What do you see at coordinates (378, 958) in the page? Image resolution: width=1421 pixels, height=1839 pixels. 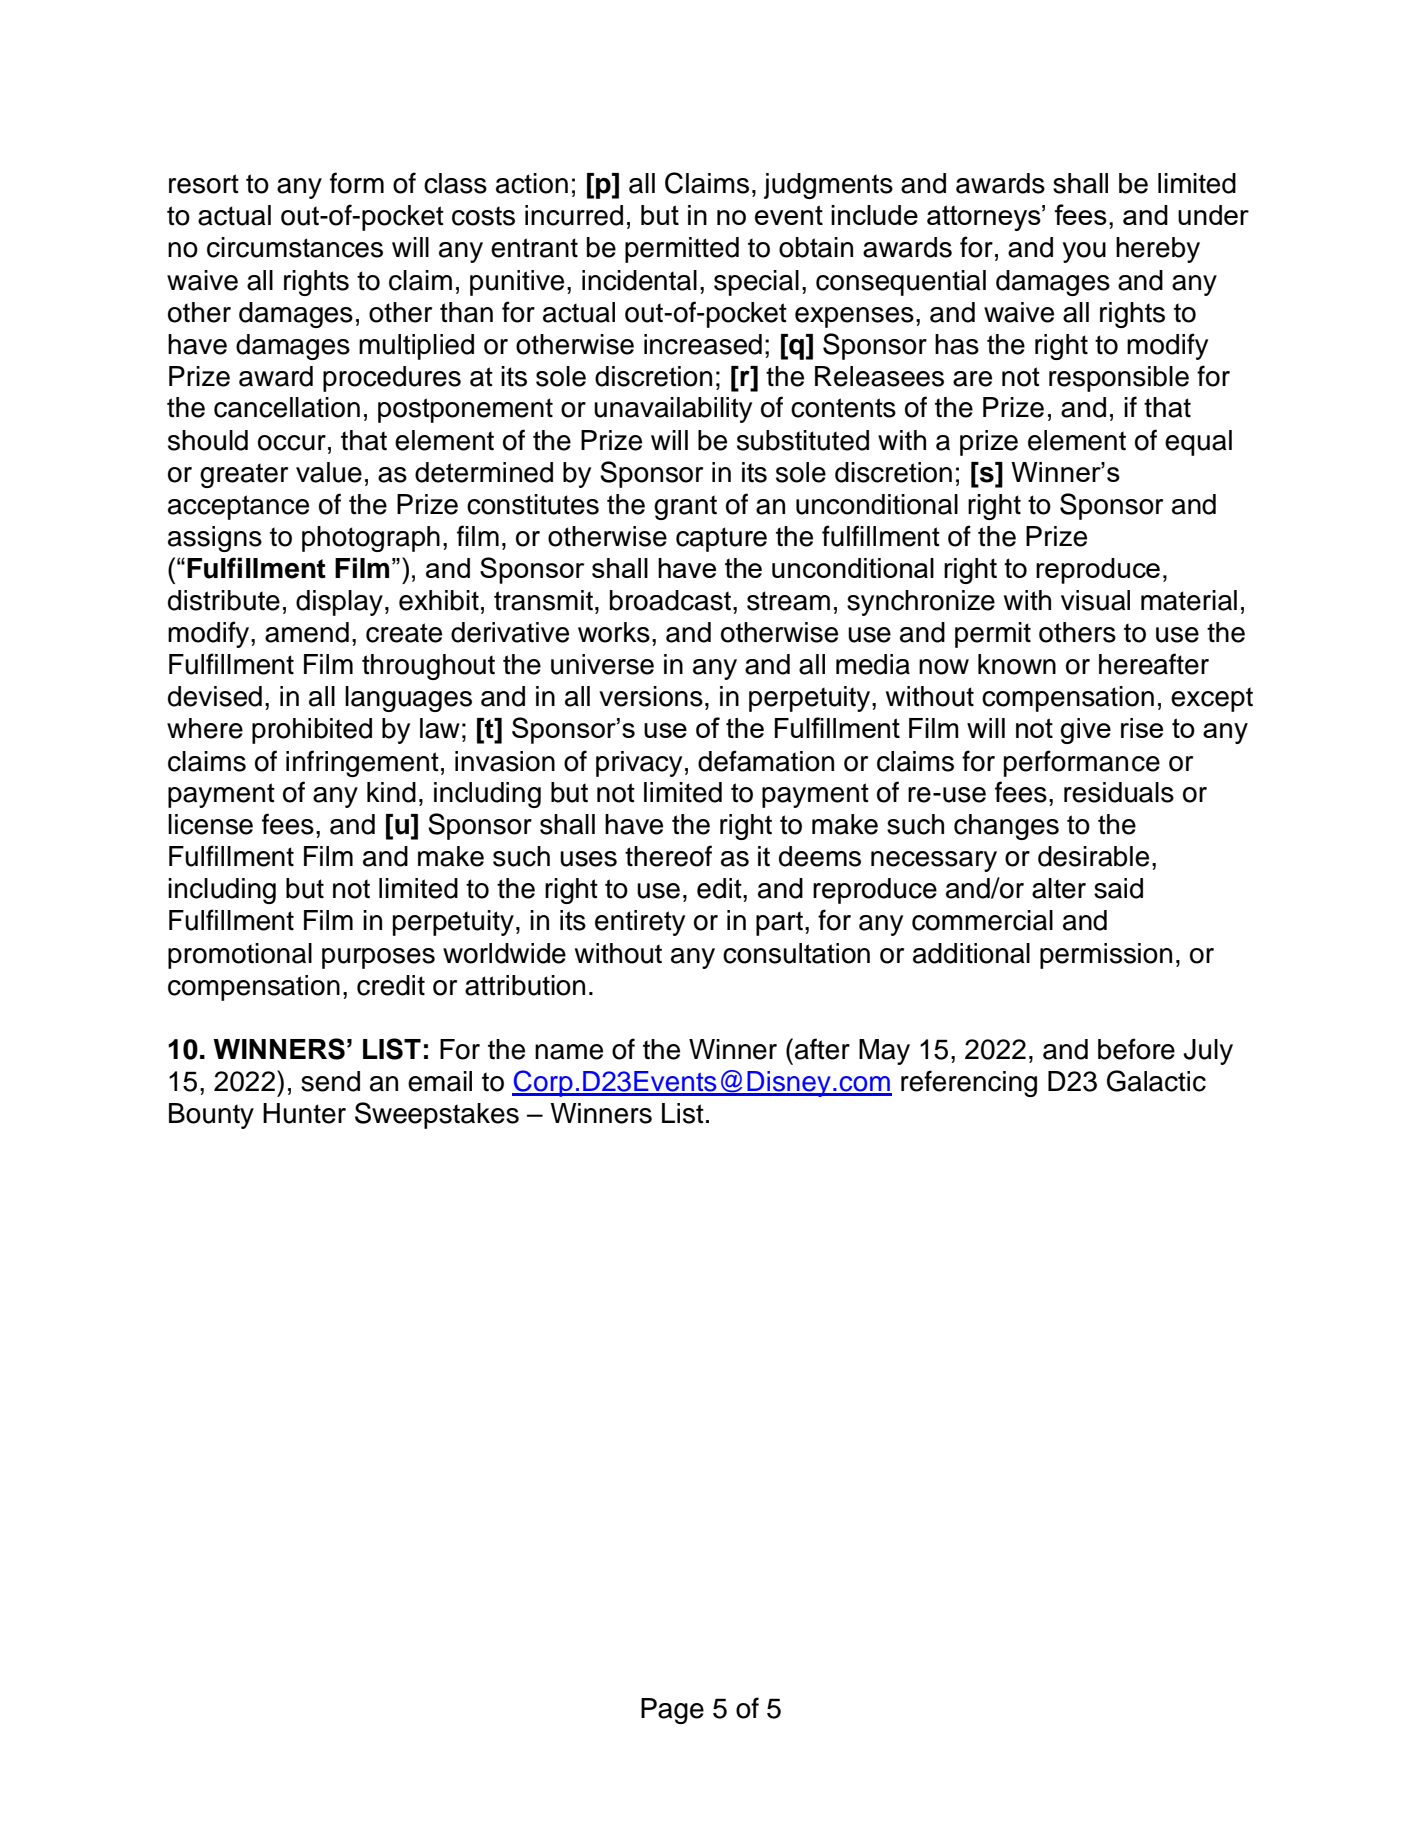 I see `purposes` at bounding box center [378, 958].
